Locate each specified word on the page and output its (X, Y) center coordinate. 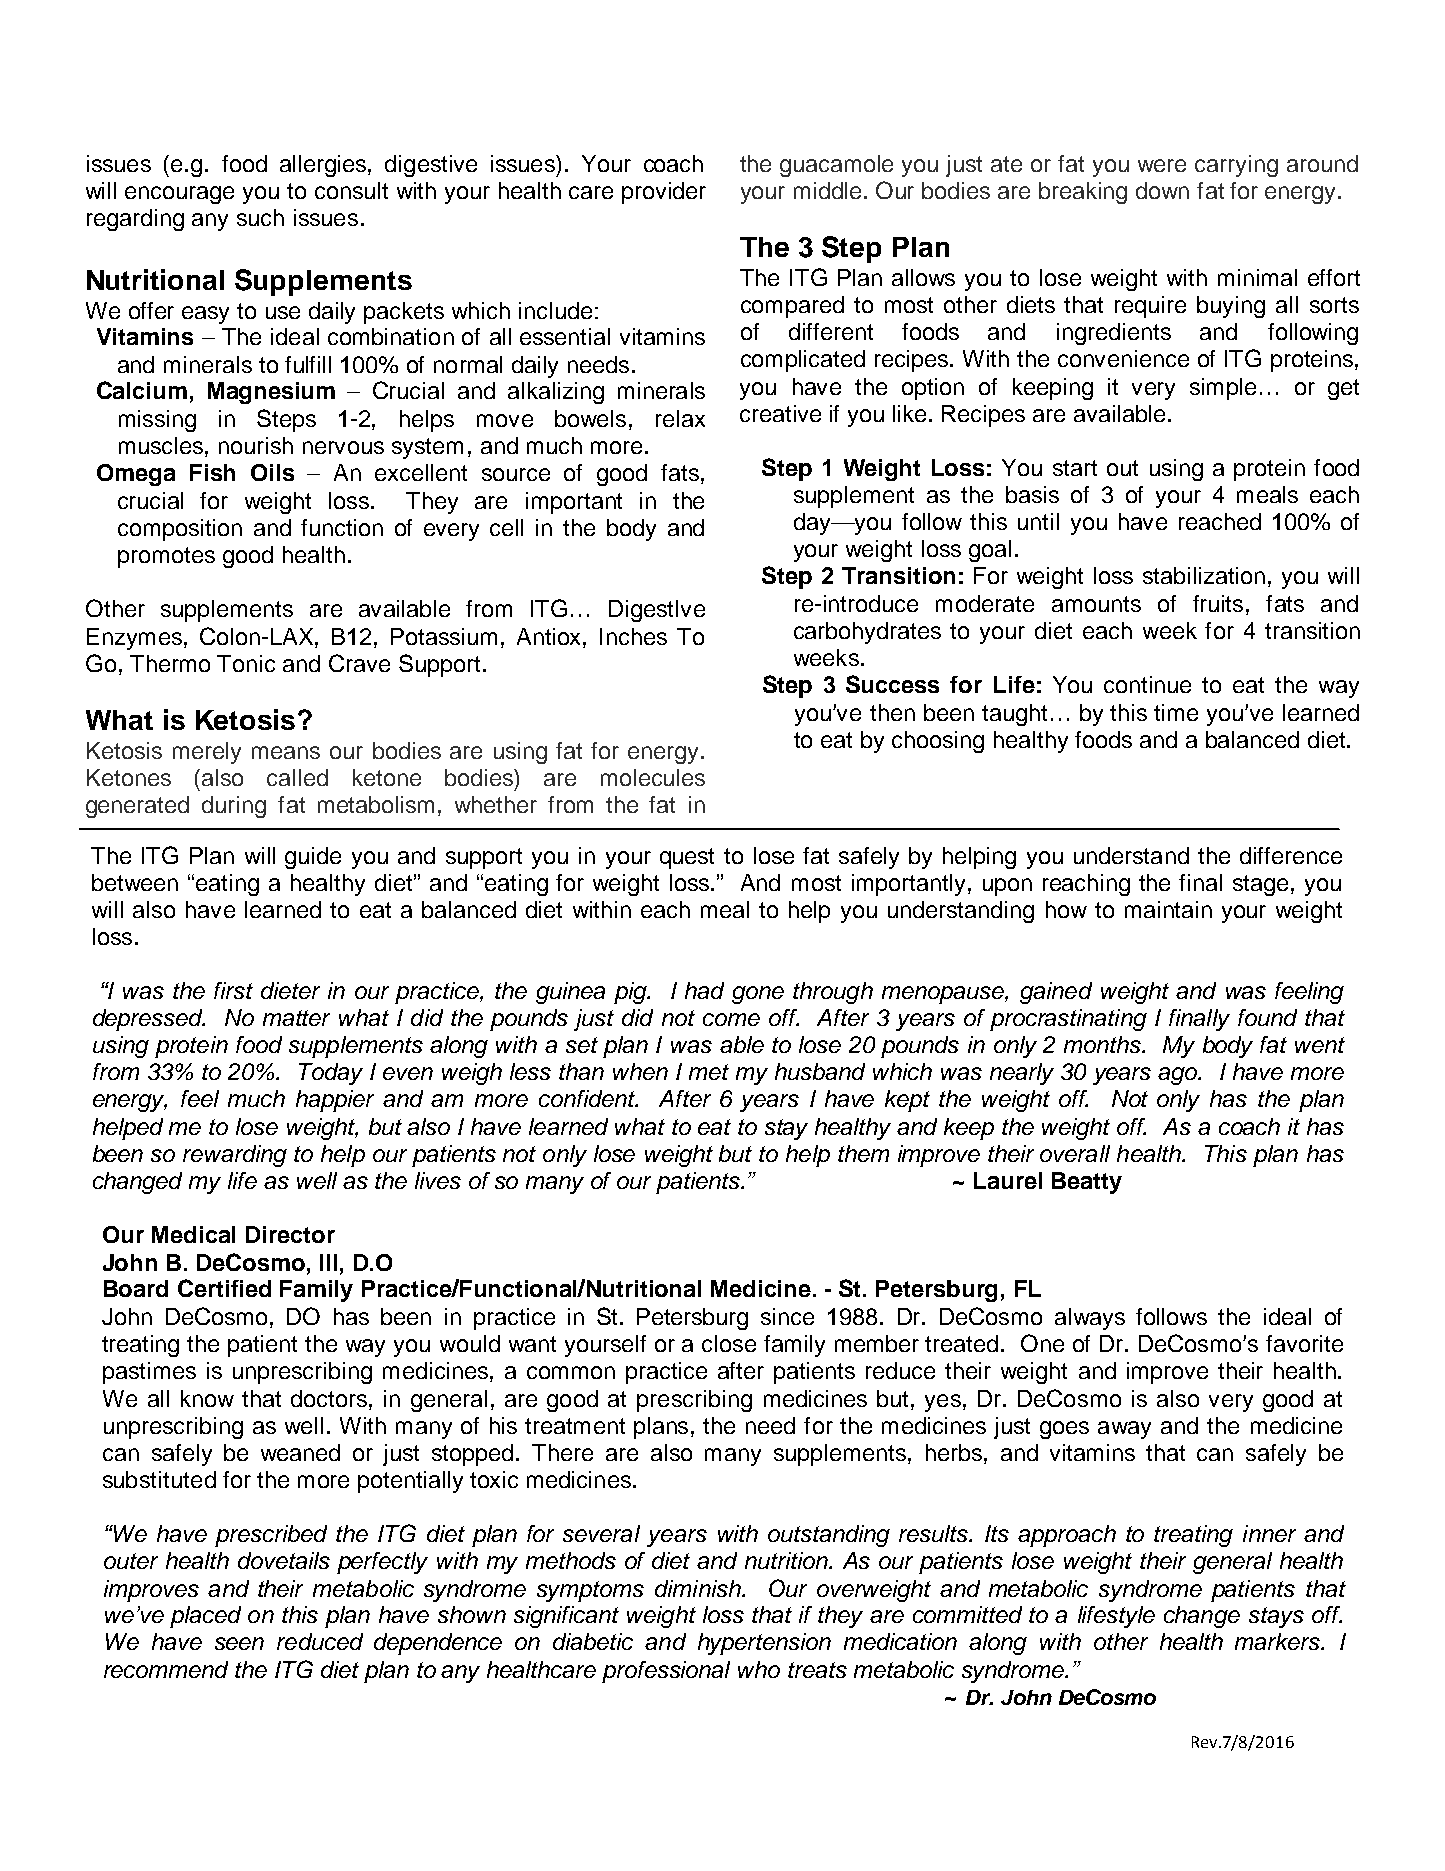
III (328, 1262)
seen (239, 1643)
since (787, 1316)
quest (687, 858)
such (260, 217)
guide (313, 858)
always (1090, 1319)
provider (664, 193)
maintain (1168, 909)
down (1162, 190)
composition (180, 530)
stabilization (1204, 575)
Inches (633, 636)
